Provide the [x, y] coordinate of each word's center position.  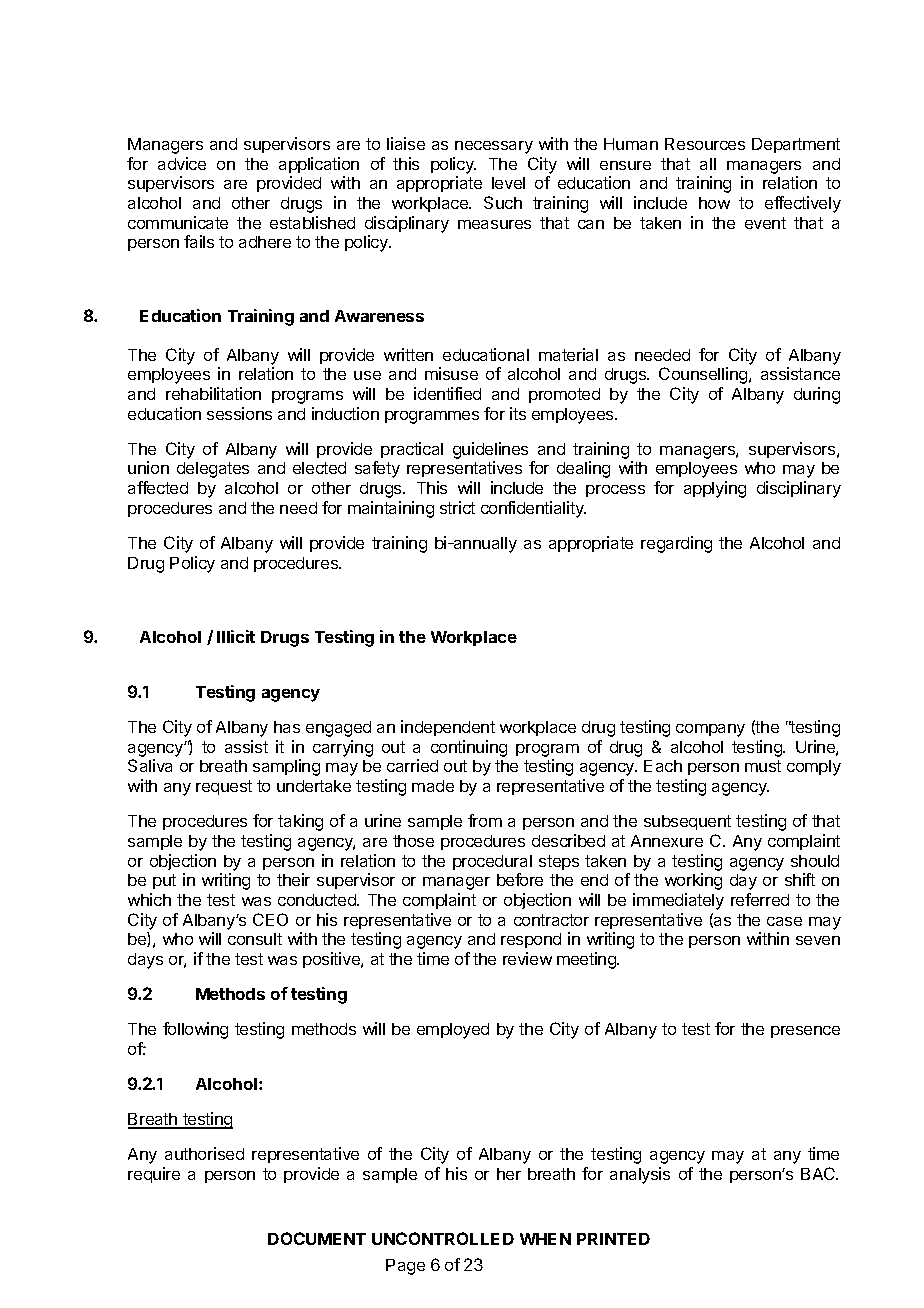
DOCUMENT [317, 1238]
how [714, 203]
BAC [819, 1173]
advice [182, 163]
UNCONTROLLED [443, 1238]
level [508, 183]
